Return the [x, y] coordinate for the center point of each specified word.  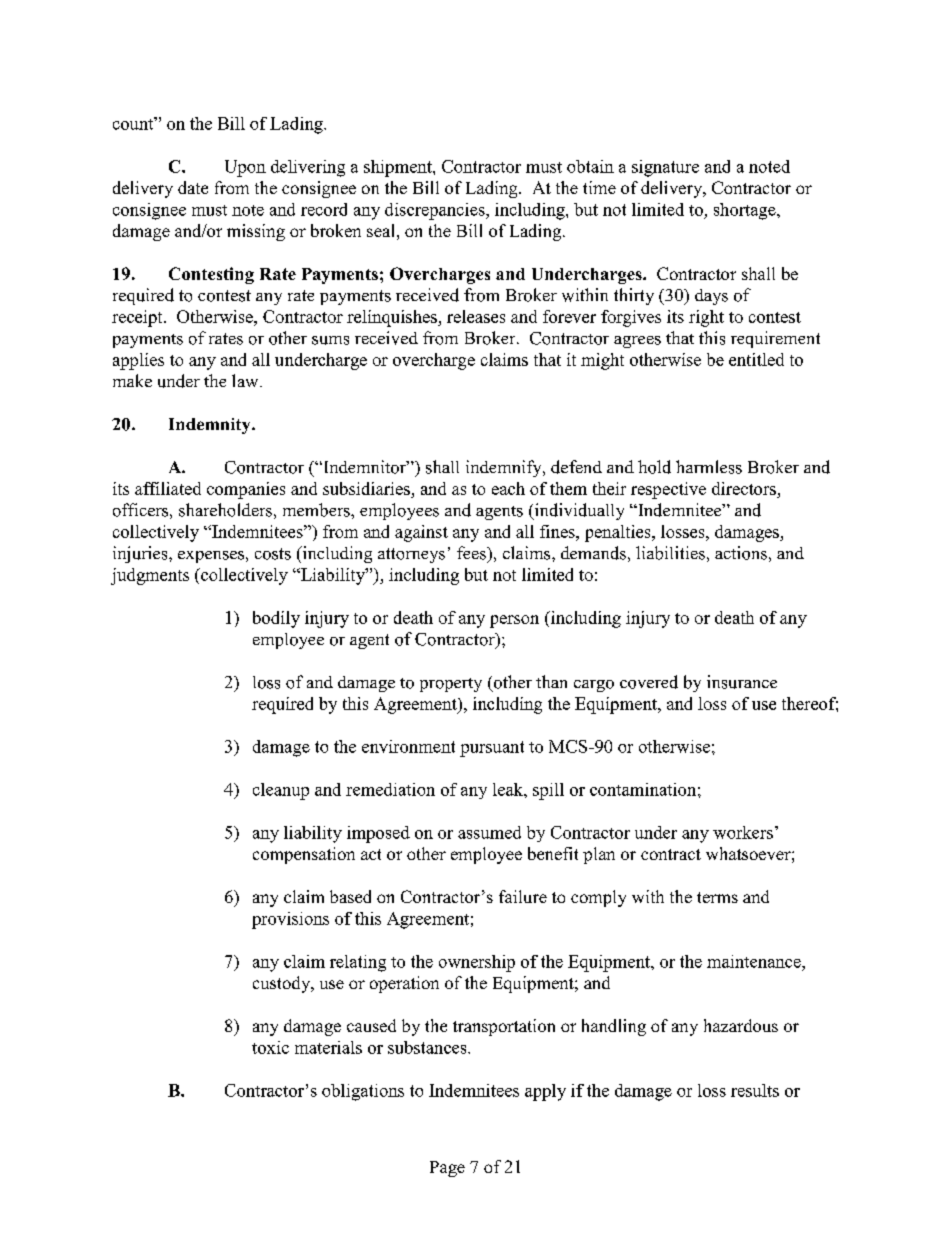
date [193, 187]
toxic [270, 1047]
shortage [746, 211]
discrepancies [436, 211]
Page [447, 1169]
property [451, 685]
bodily [276, 619]
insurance [742, 682]
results [755, 1090]
